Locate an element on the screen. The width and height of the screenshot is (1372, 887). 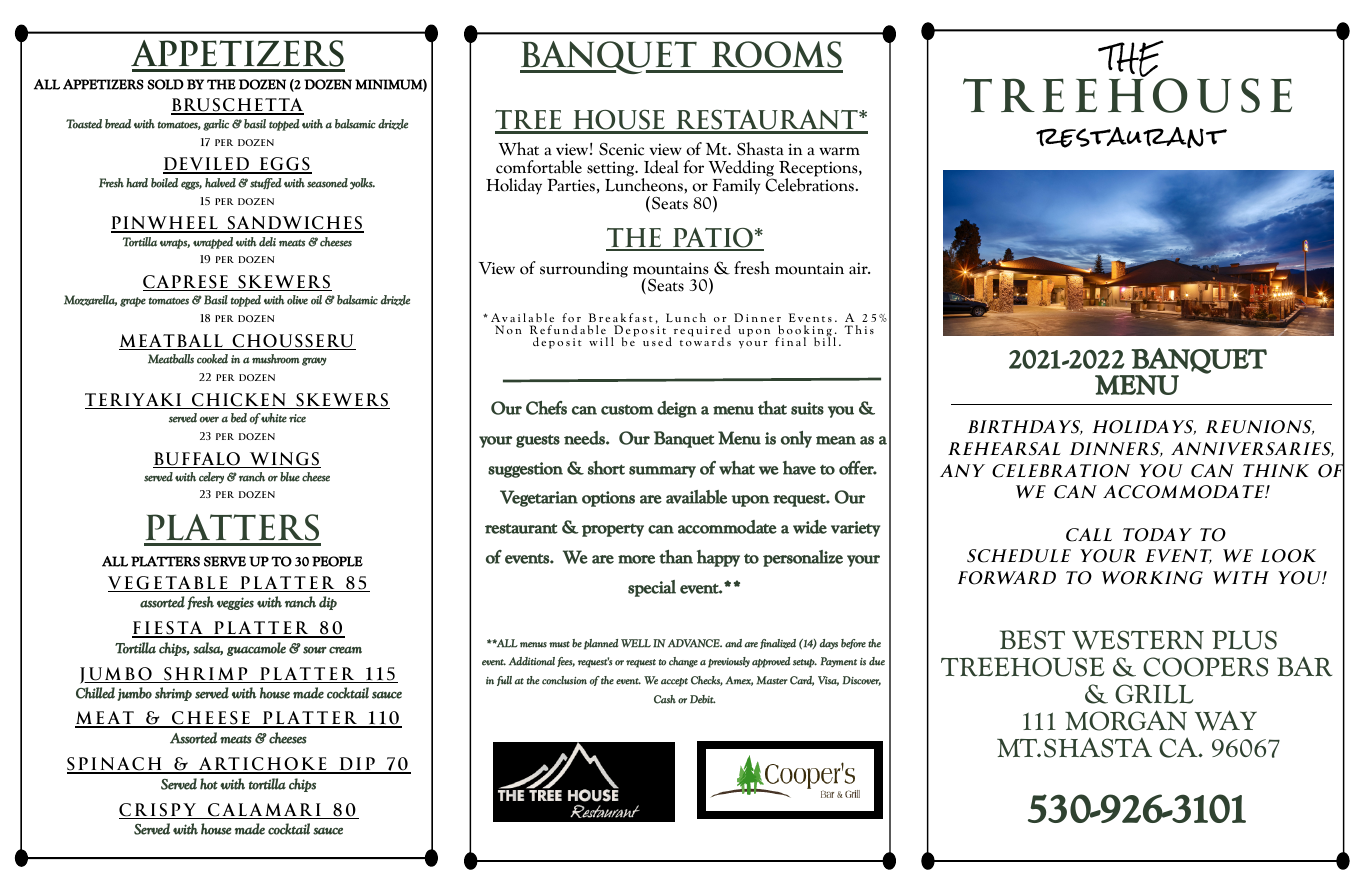
warm is located at coordinates (839, 151).
